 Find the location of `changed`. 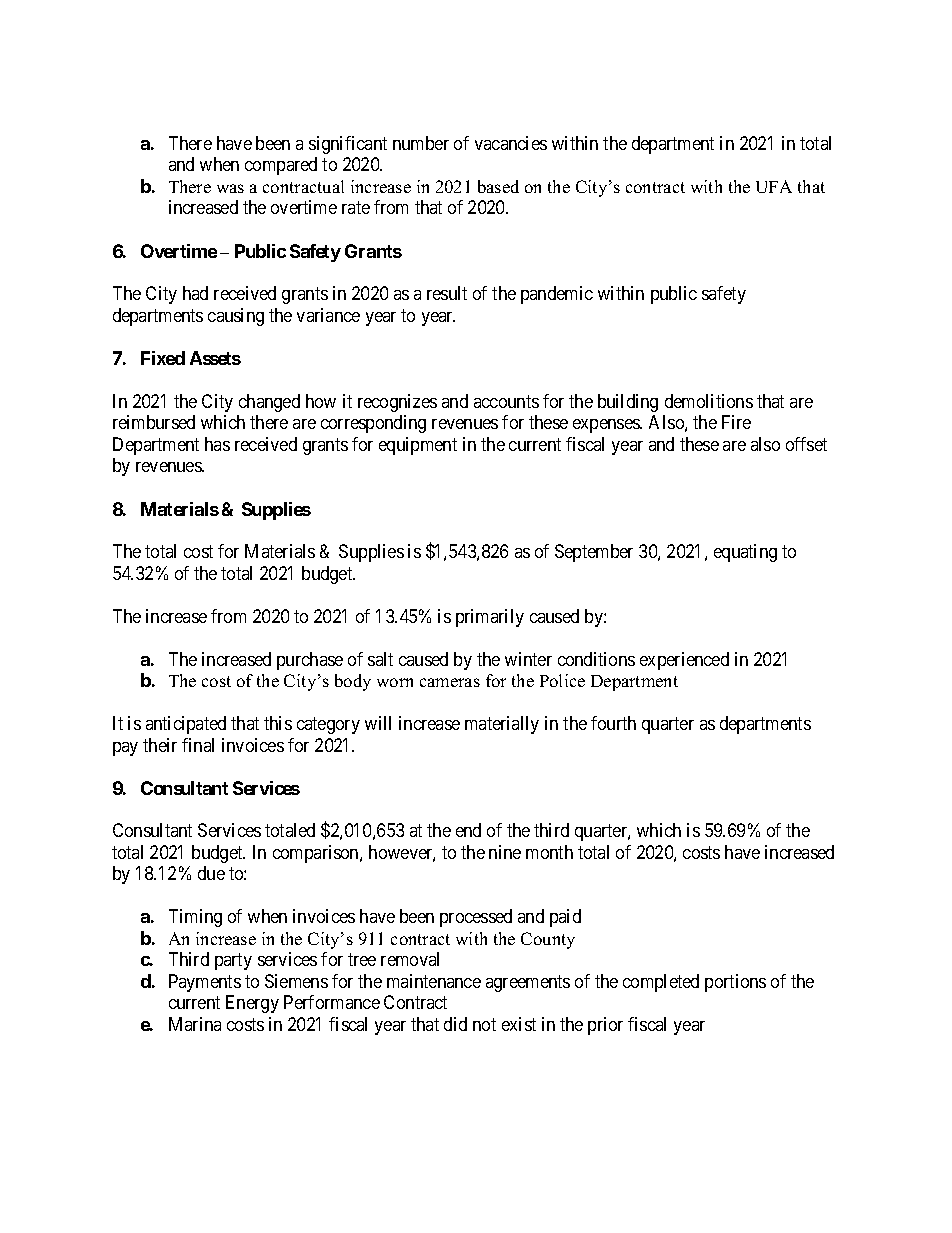

changed is located at coordinates (269, 403).
